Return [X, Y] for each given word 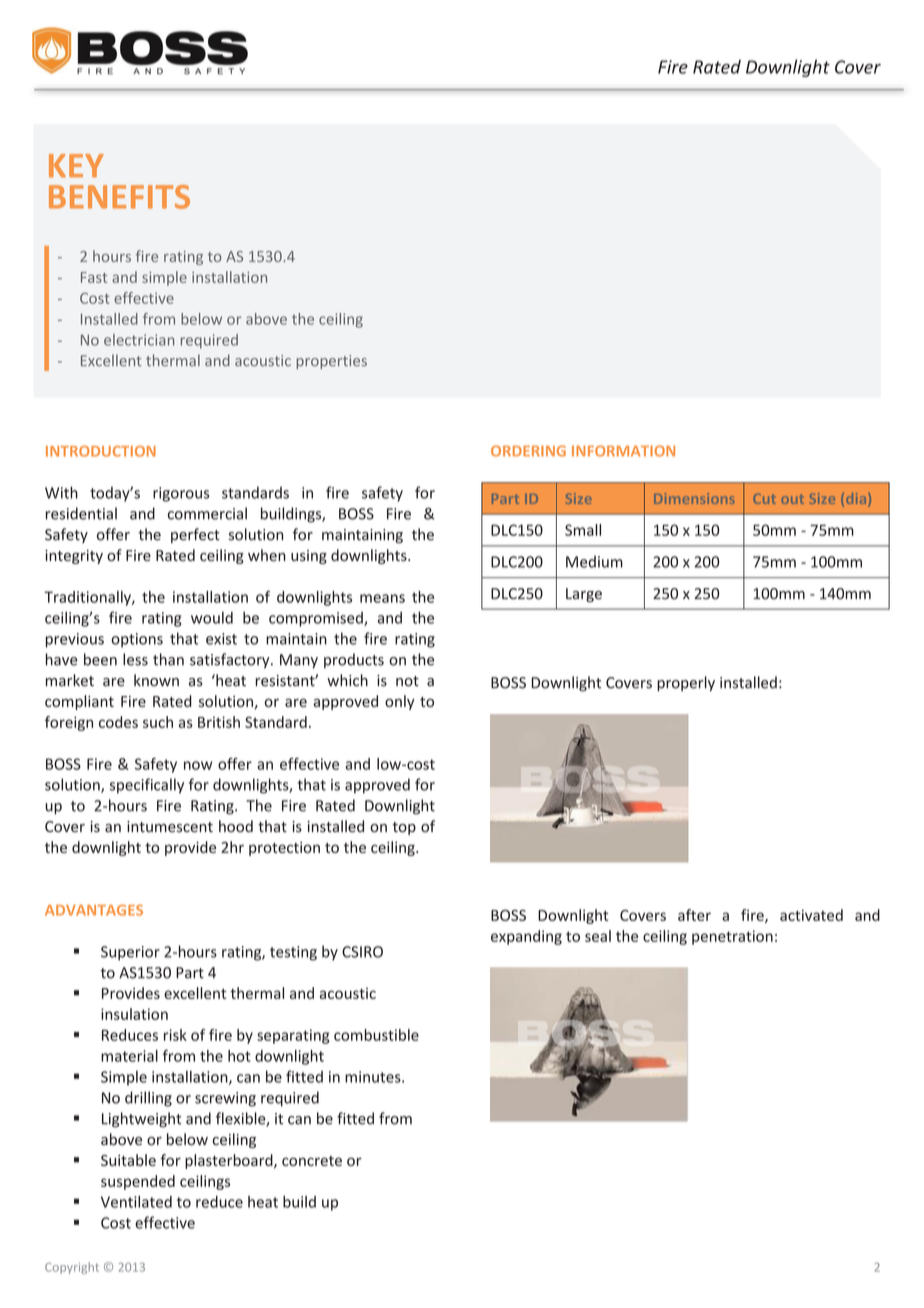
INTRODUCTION [101, 451]
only [400, 702]
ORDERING [528, 451]
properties [331, 362]
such [158, 722]
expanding [526, 937]
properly [686, 683]
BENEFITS [119, 197]
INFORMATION [623, 451]
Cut [764, 499]
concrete [312, 1161]
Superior [130, 953]
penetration [732, 937]
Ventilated [136, 1202]
